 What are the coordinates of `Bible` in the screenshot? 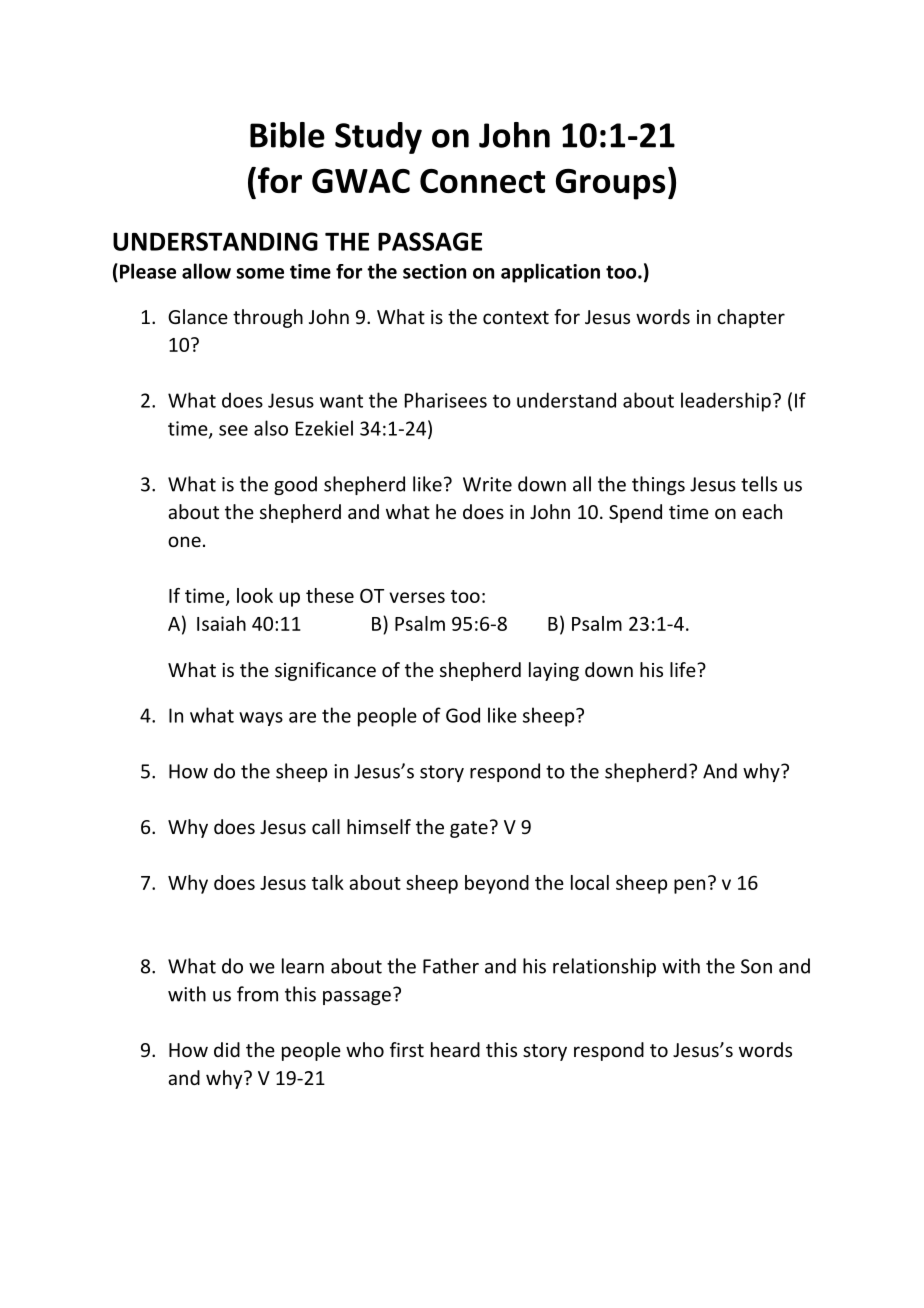 It's located at (287, 135).
